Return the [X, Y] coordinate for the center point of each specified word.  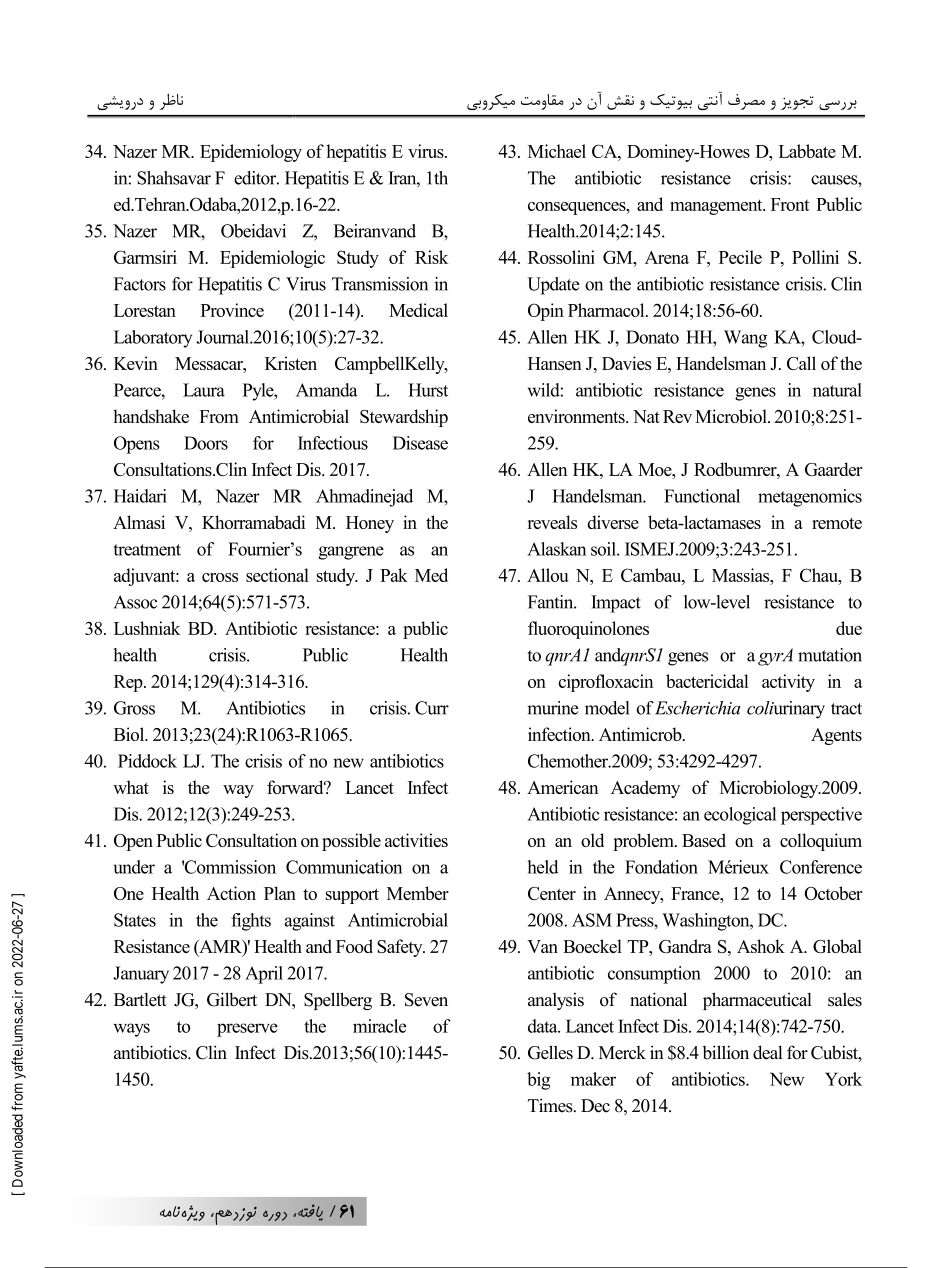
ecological [740, 816]
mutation [830, 655]
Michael [557, 151]
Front [790, 204]
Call [801, 363]
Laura [204, 390]
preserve [247, 1030]
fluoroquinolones [588, 630]
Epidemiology [251, 153]
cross [220, 577]
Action [231, 893]
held [542, 867]
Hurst [428, 390]
